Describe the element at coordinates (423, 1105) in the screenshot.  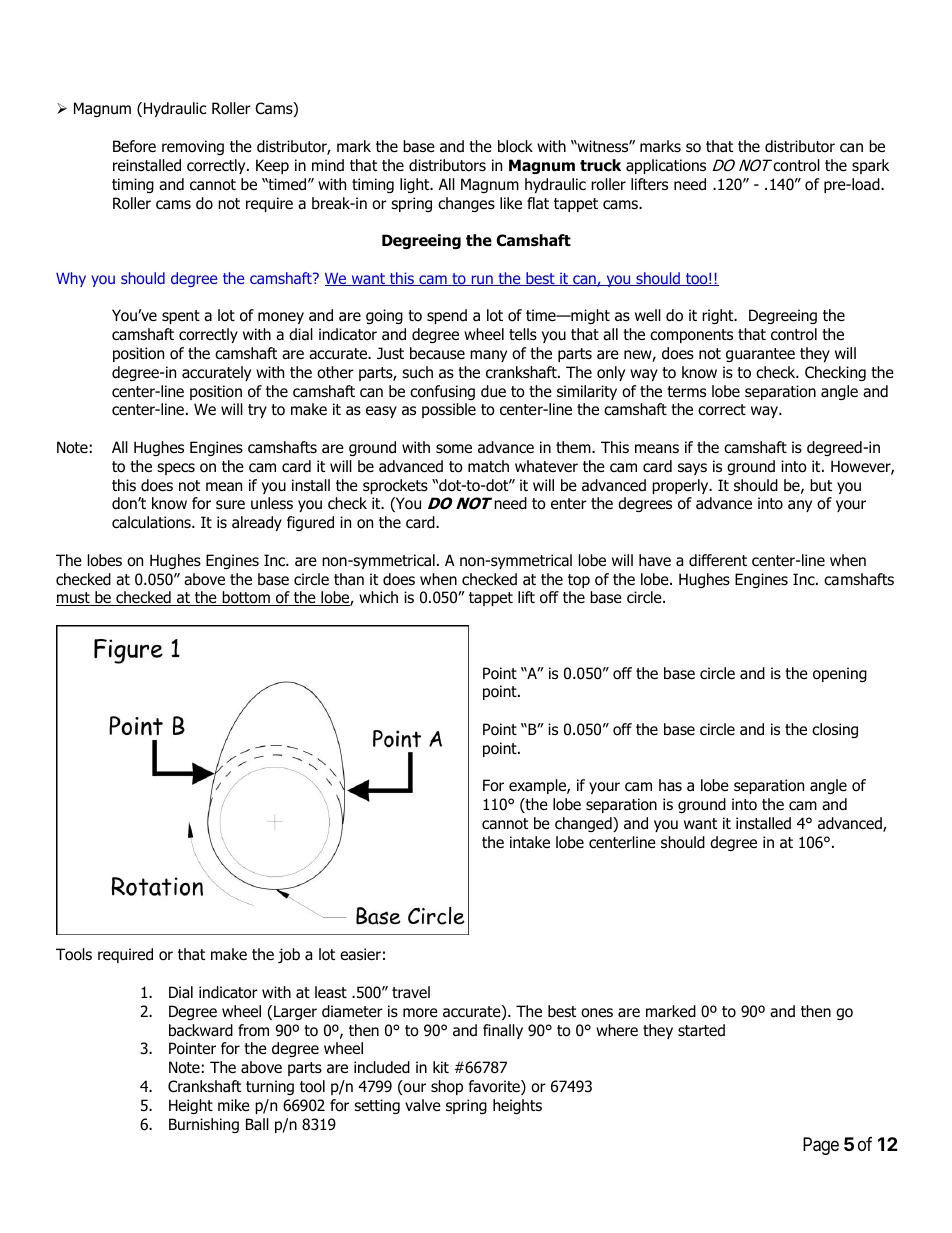
I see `valve` at that location.
